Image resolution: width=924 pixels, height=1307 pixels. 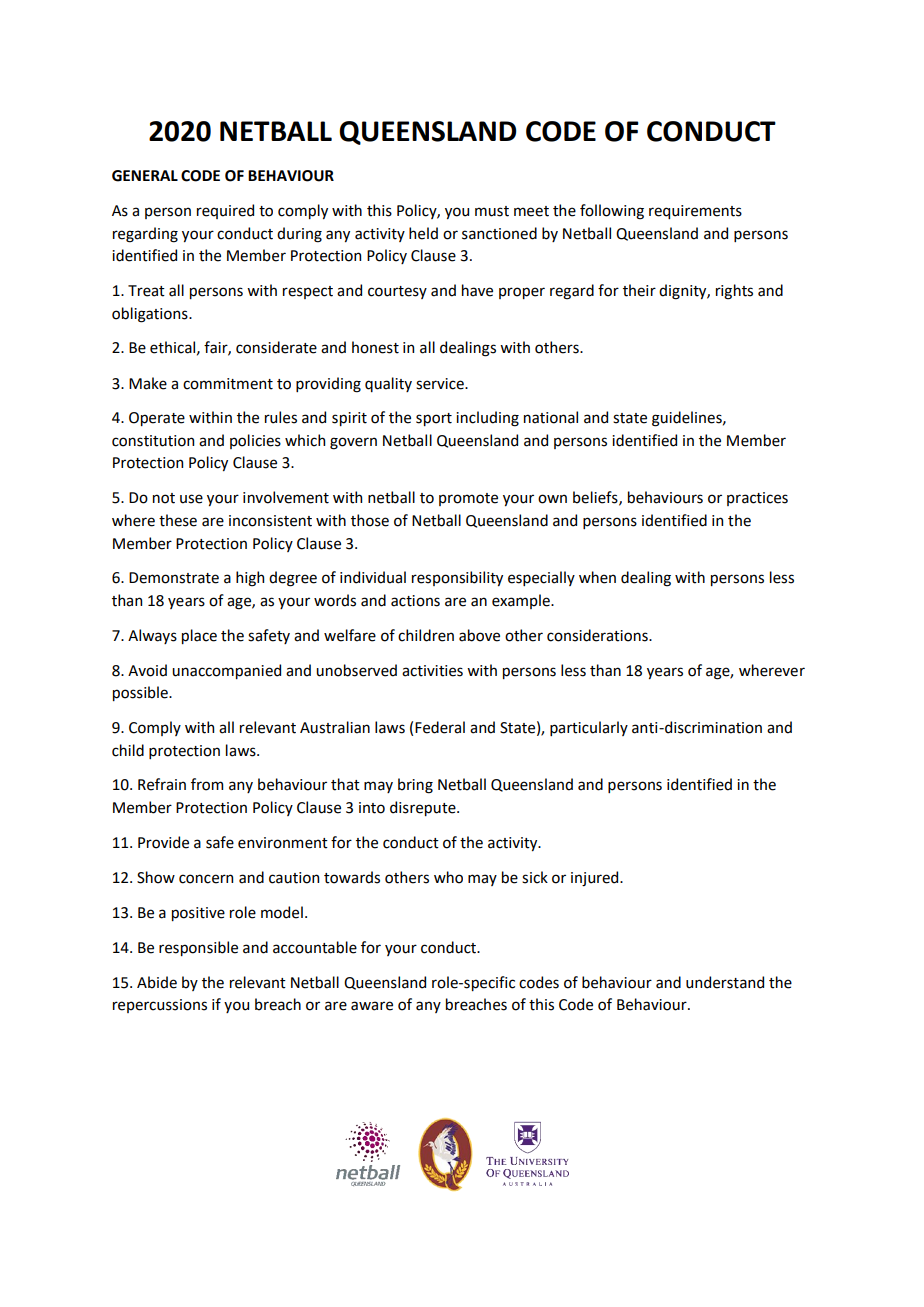 I want to click on service, so click(x=441, y=384).
